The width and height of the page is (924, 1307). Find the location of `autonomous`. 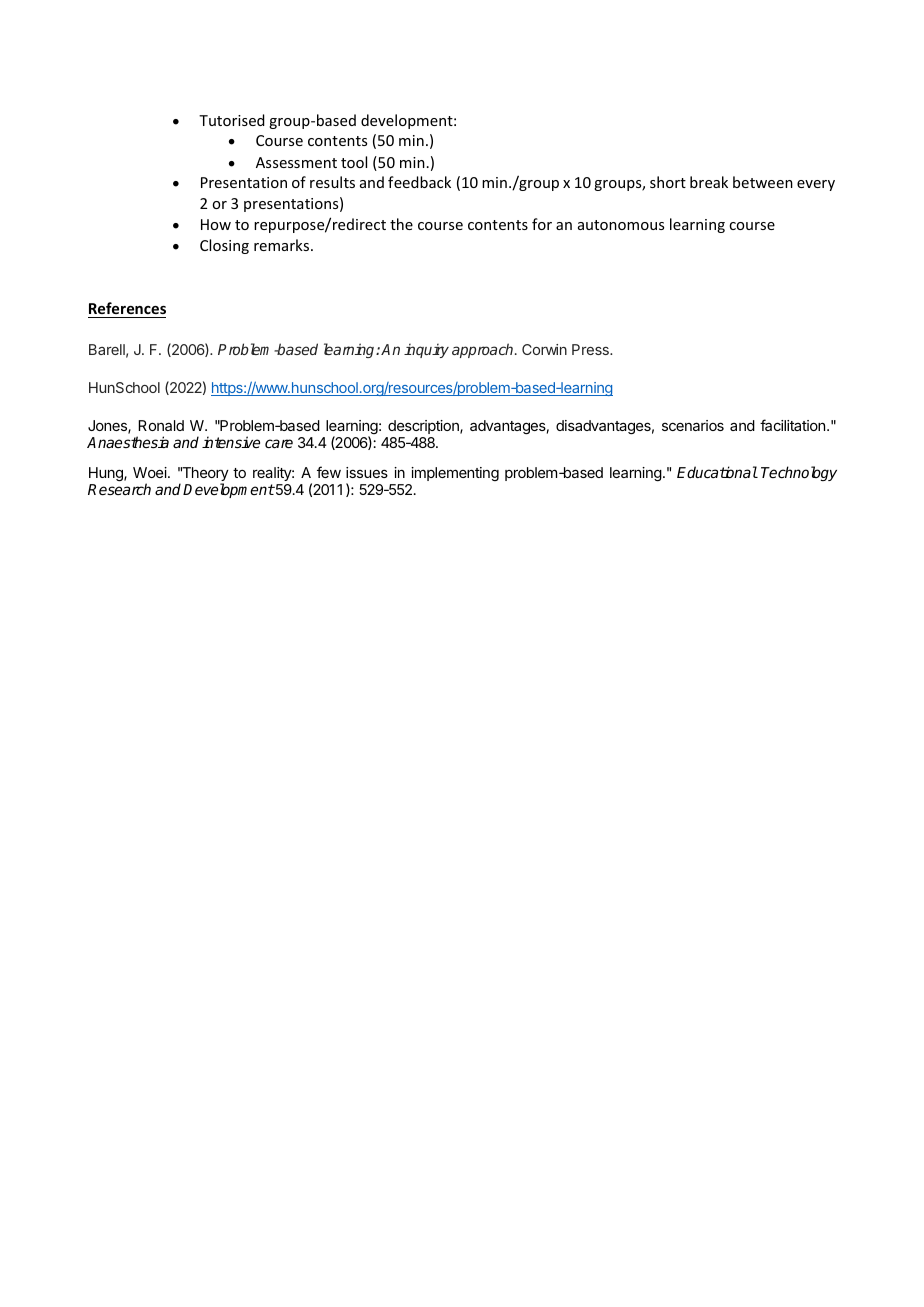

autonomous is located at coordinates (621, 225).
